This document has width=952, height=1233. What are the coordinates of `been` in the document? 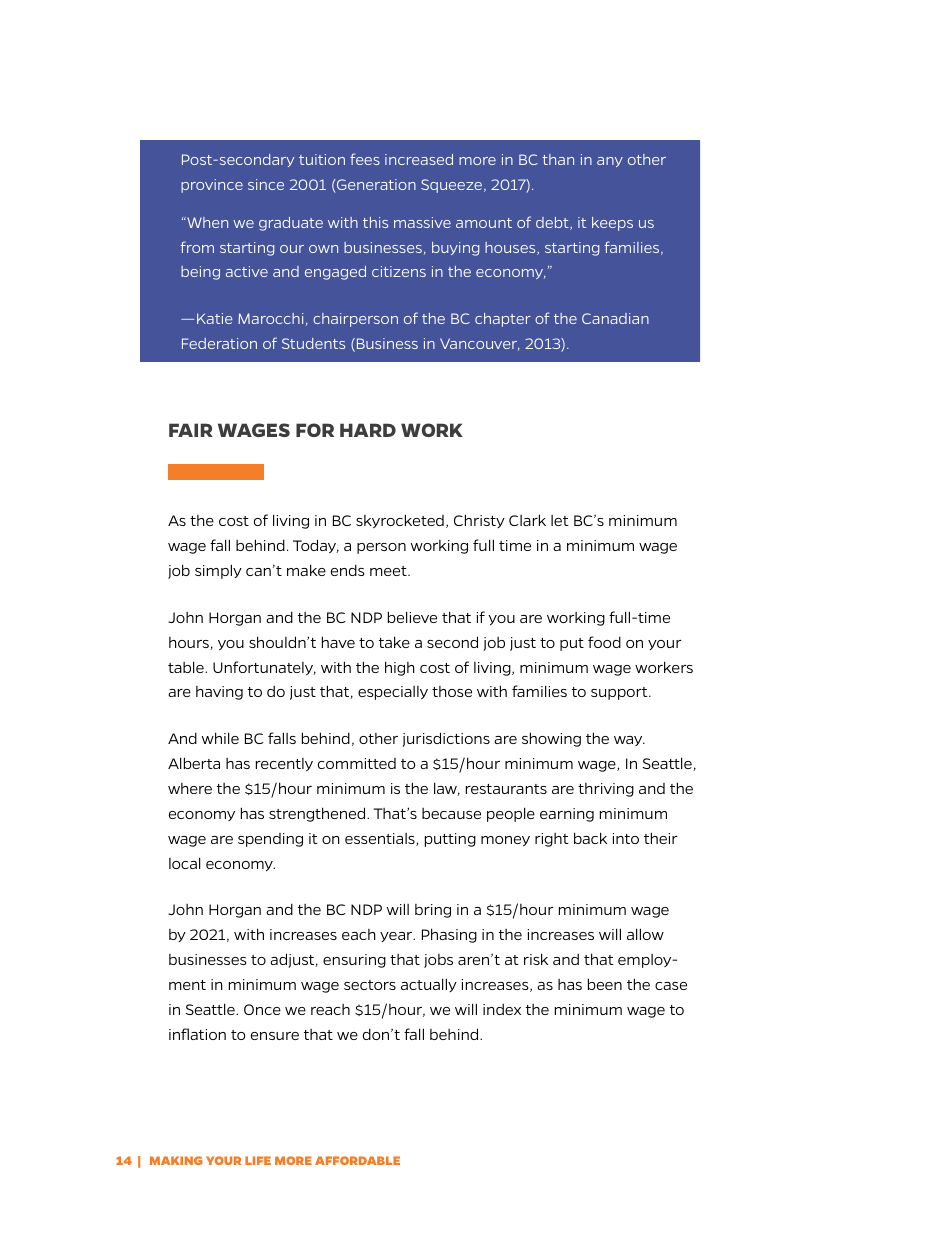 It's located at (605, 984).
